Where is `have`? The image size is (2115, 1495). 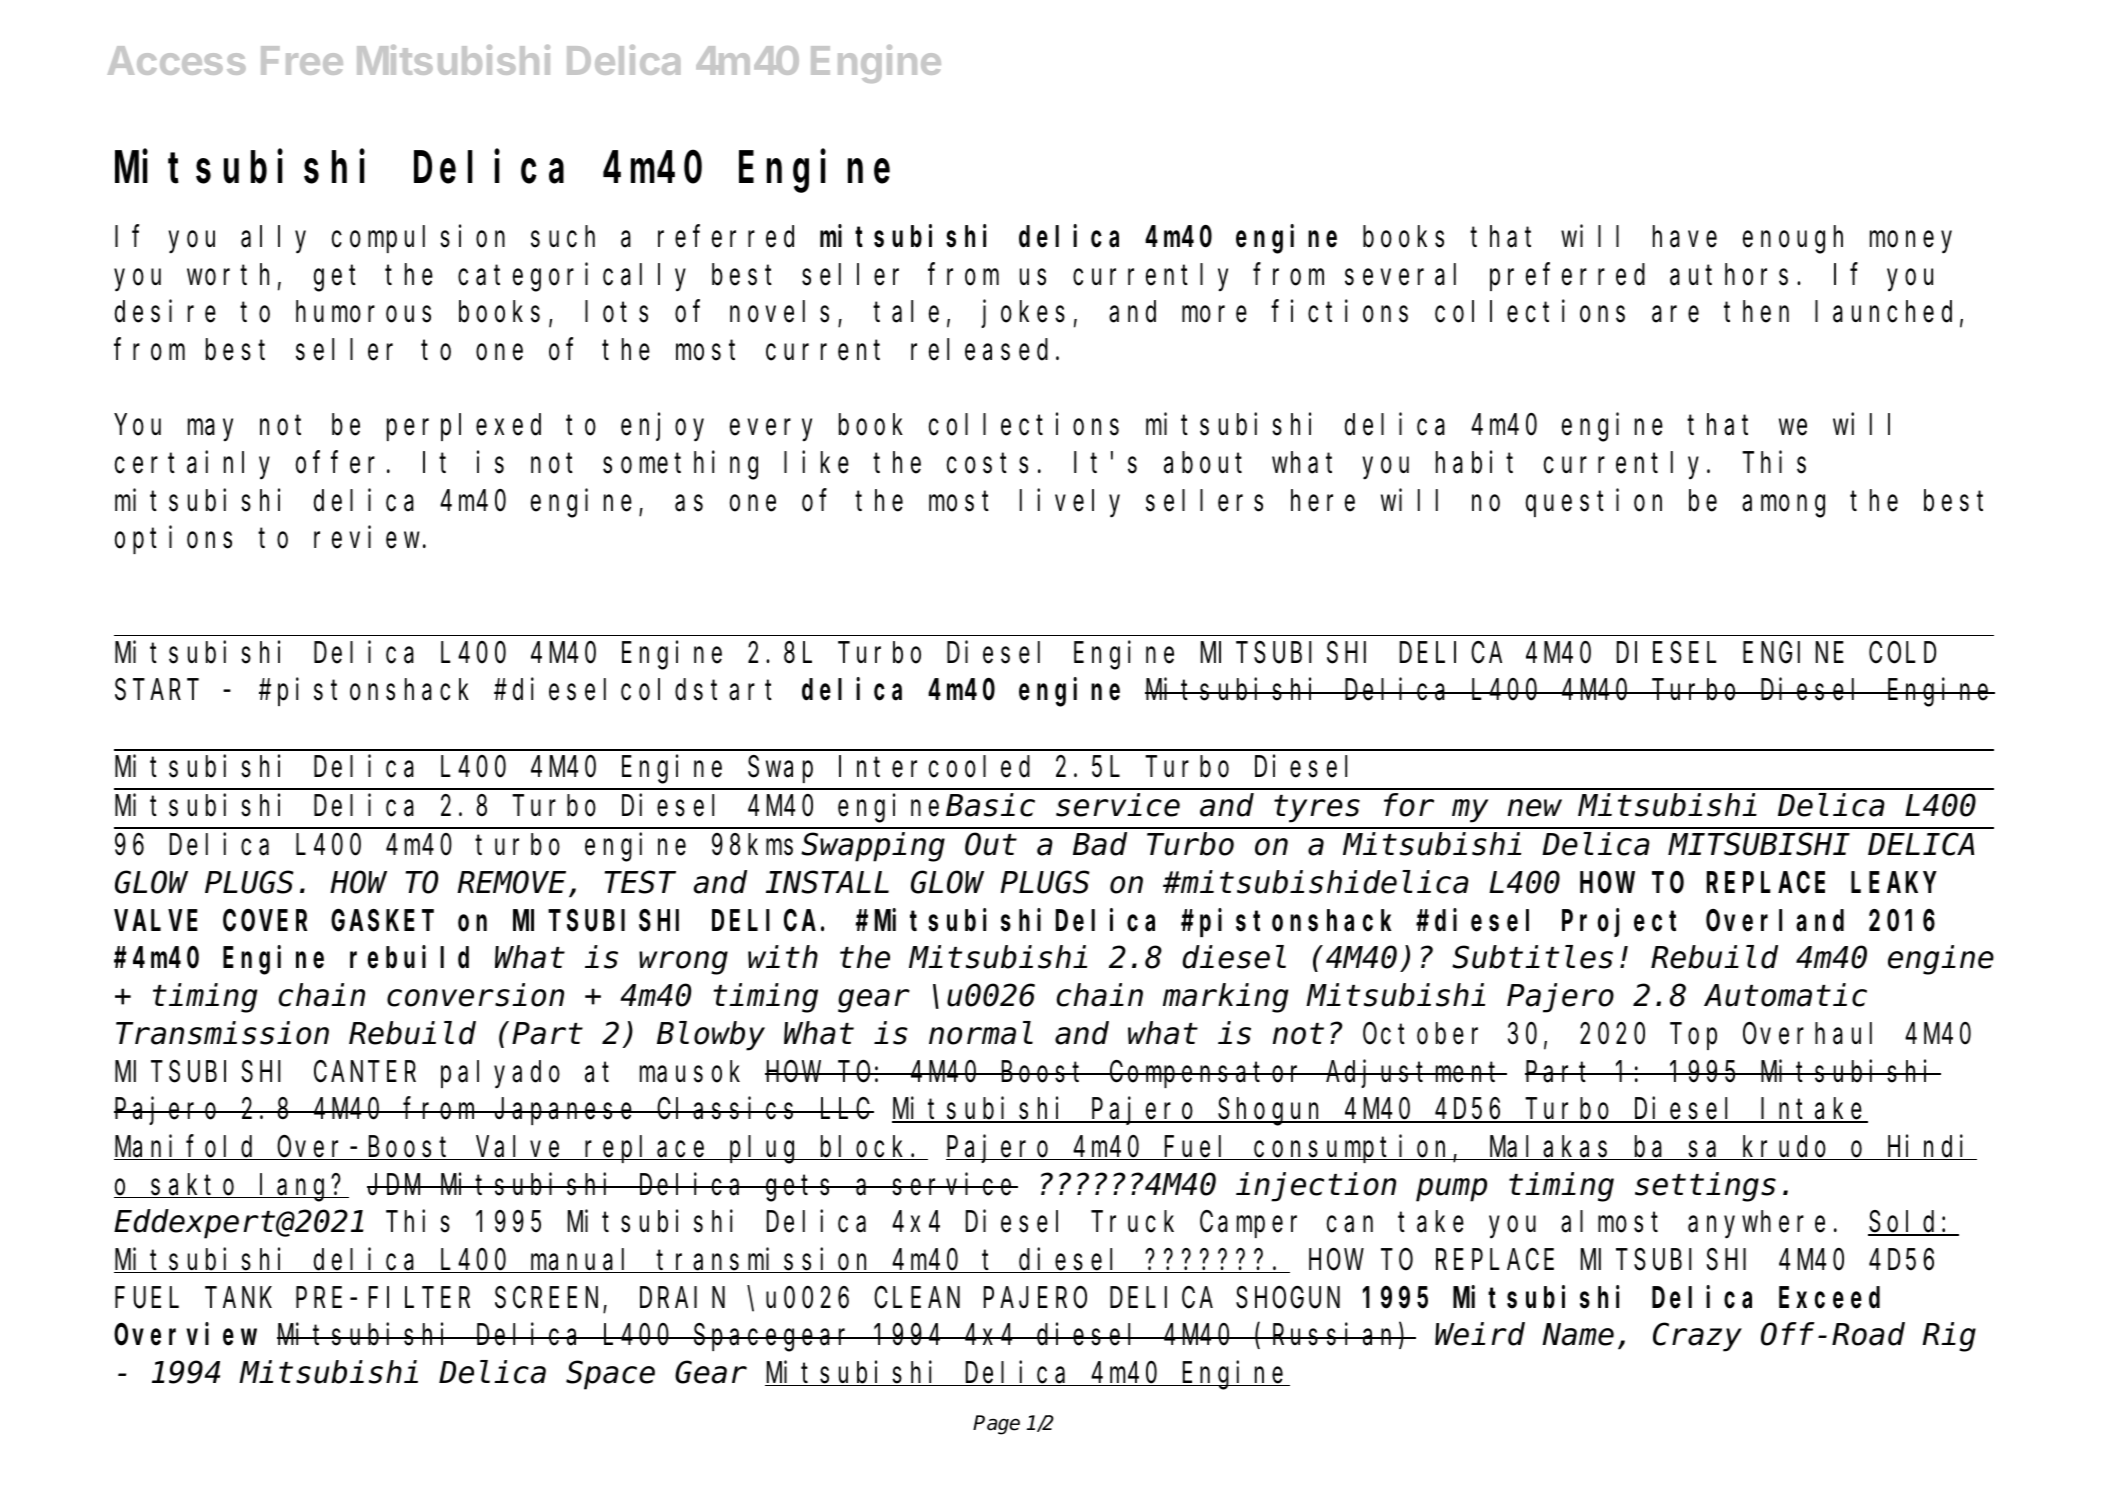
have is located at coordinates (1685, 237).
